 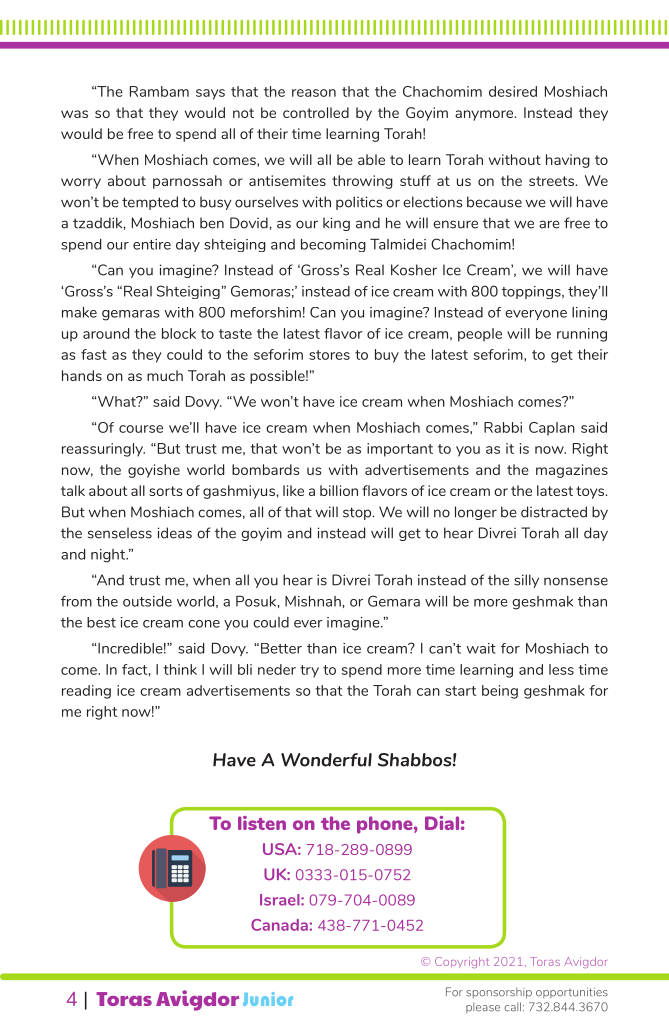 What do you see at coordinates (316, 112) in the document?
I see `controlled` at bounding box center [316, 112].
